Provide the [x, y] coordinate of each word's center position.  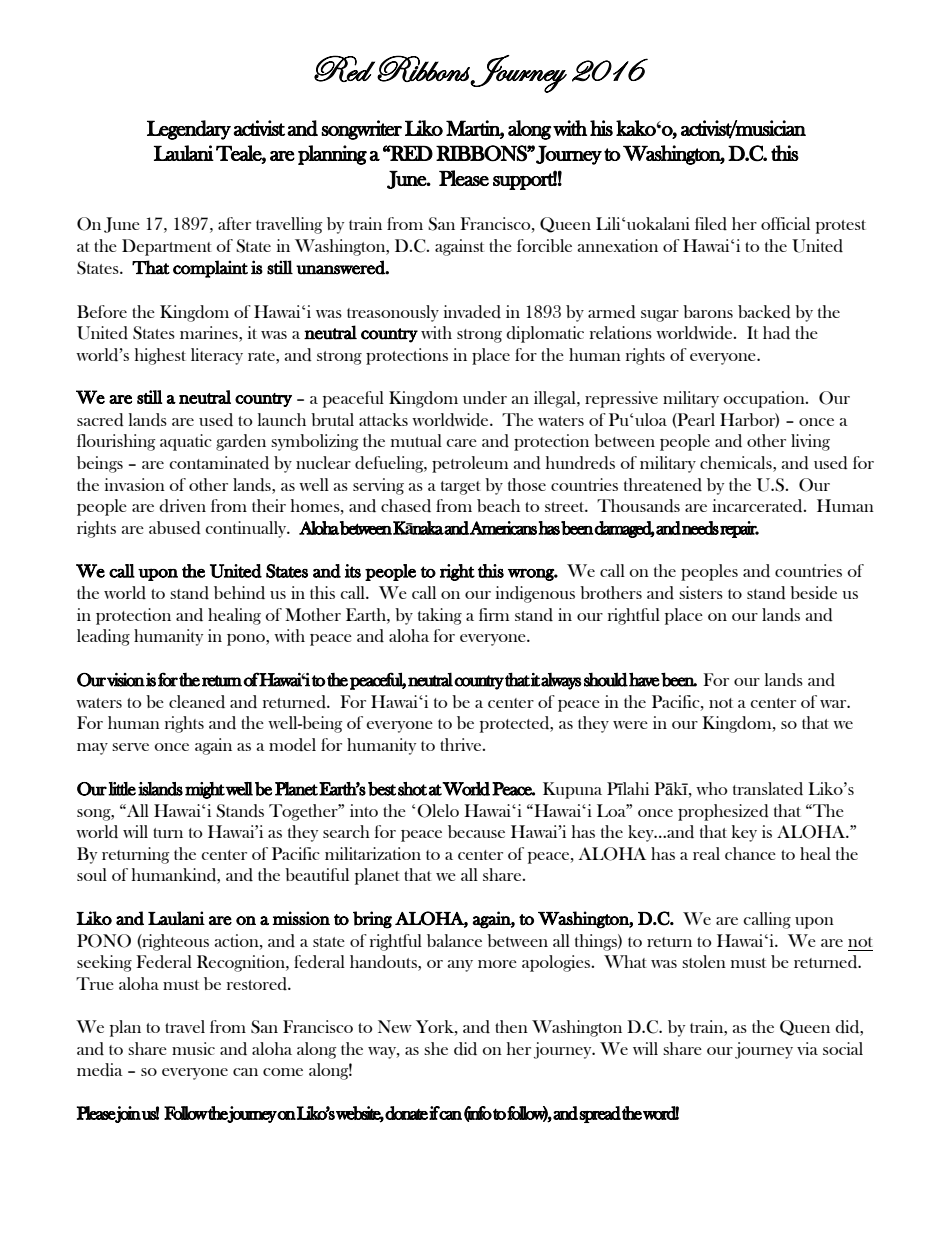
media [100, 1070]
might [205, 790]
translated [768, 789]
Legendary [189, 130]
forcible [544, 245]
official [785, 223]
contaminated [219, 463]
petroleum [470, 464]
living [810, 442]
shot [412, 789]
